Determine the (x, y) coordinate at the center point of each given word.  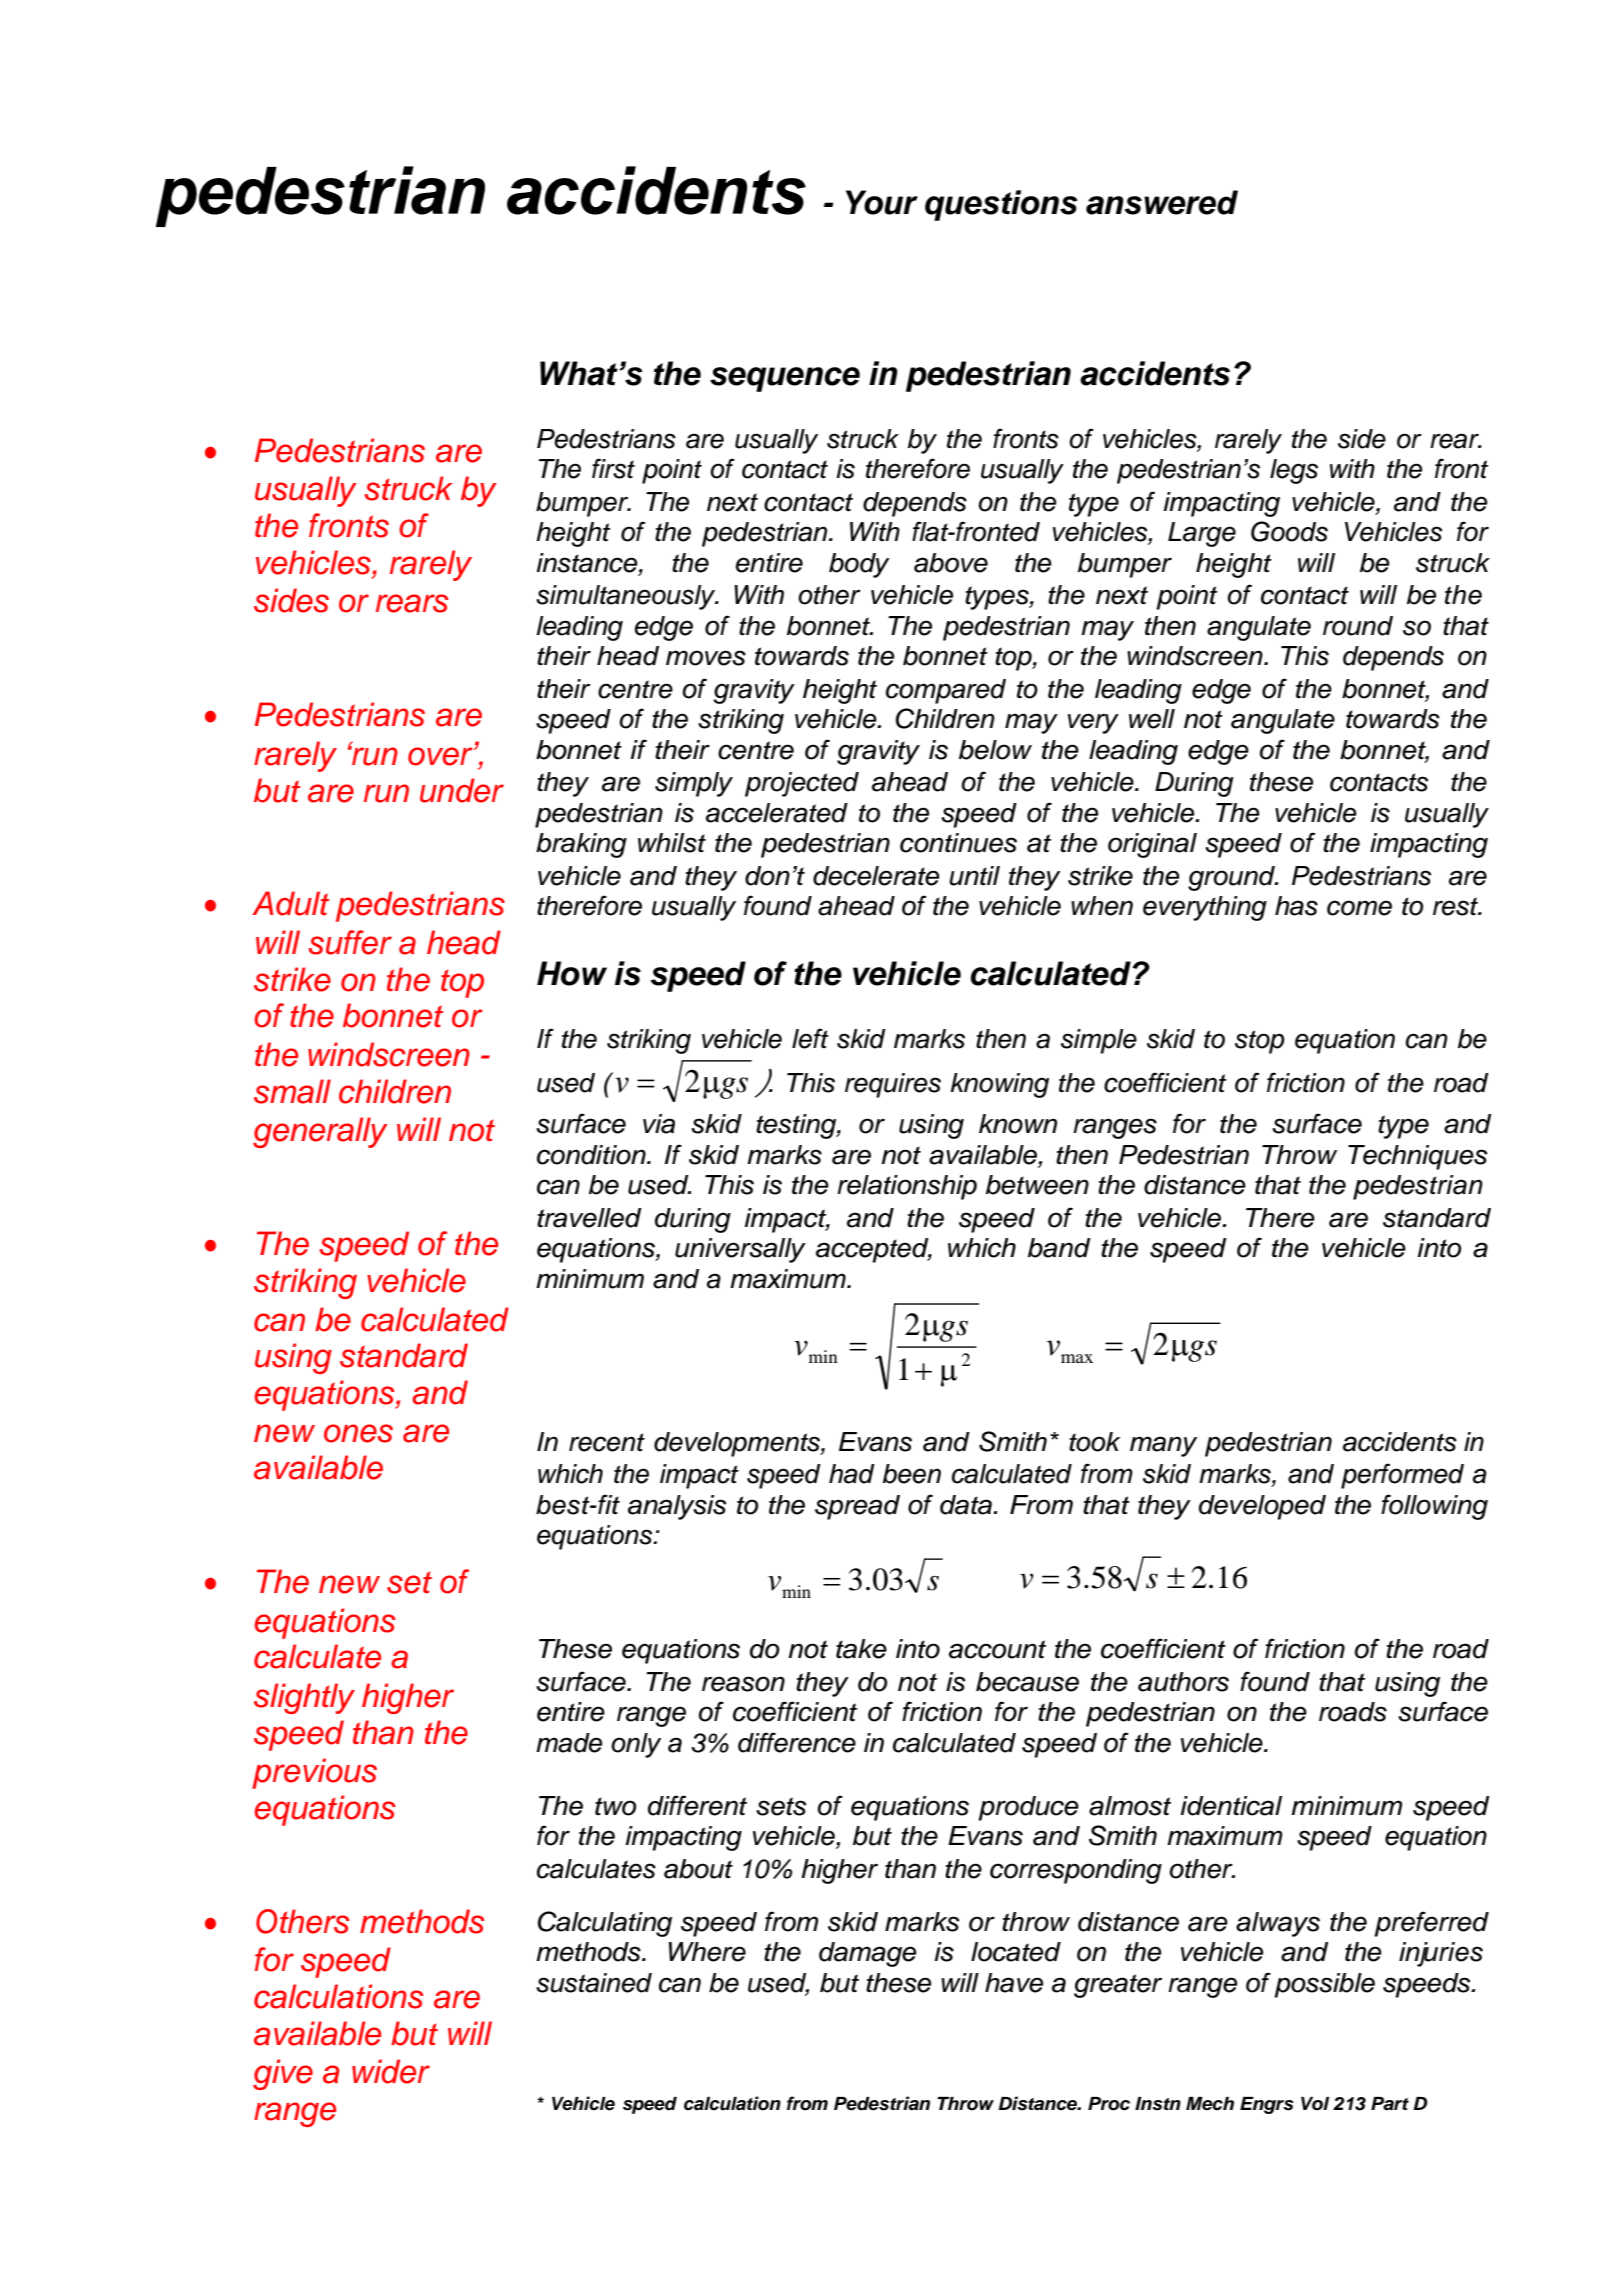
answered (1162, 202)
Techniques (1418, 1157)
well (1152, 719)
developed (1262, 1507)
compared (946, 691)
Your (882, 202)
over (441, 756)
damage (868, 1954)
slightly (304, 1698)
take (861, 1649)
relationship (907, 1187)
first (613, 468)
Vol (1315, 2104)
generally (320, 1132)
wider (391, 2071)
